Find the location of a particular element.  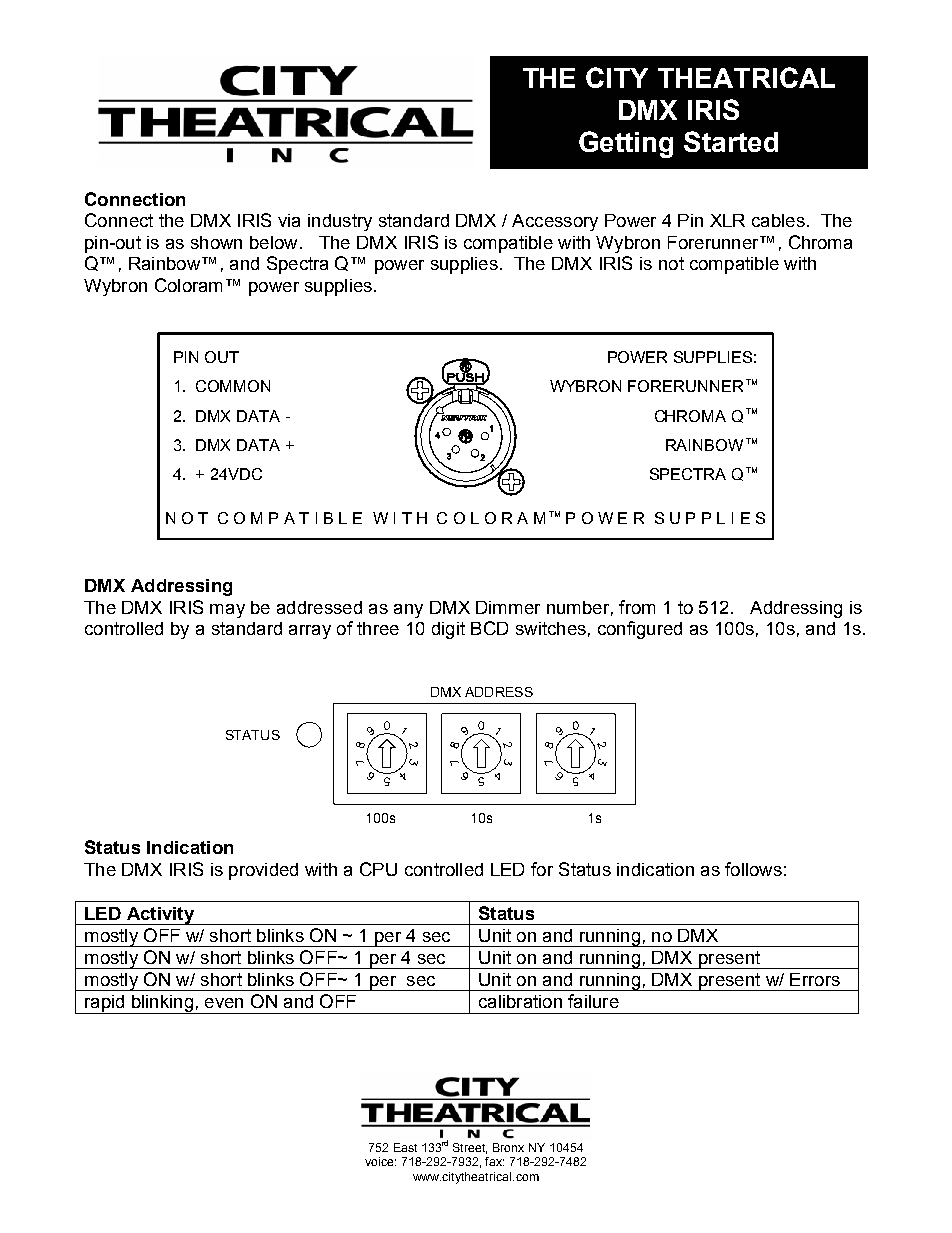

COMMON is located at coordinates (233, 386).
